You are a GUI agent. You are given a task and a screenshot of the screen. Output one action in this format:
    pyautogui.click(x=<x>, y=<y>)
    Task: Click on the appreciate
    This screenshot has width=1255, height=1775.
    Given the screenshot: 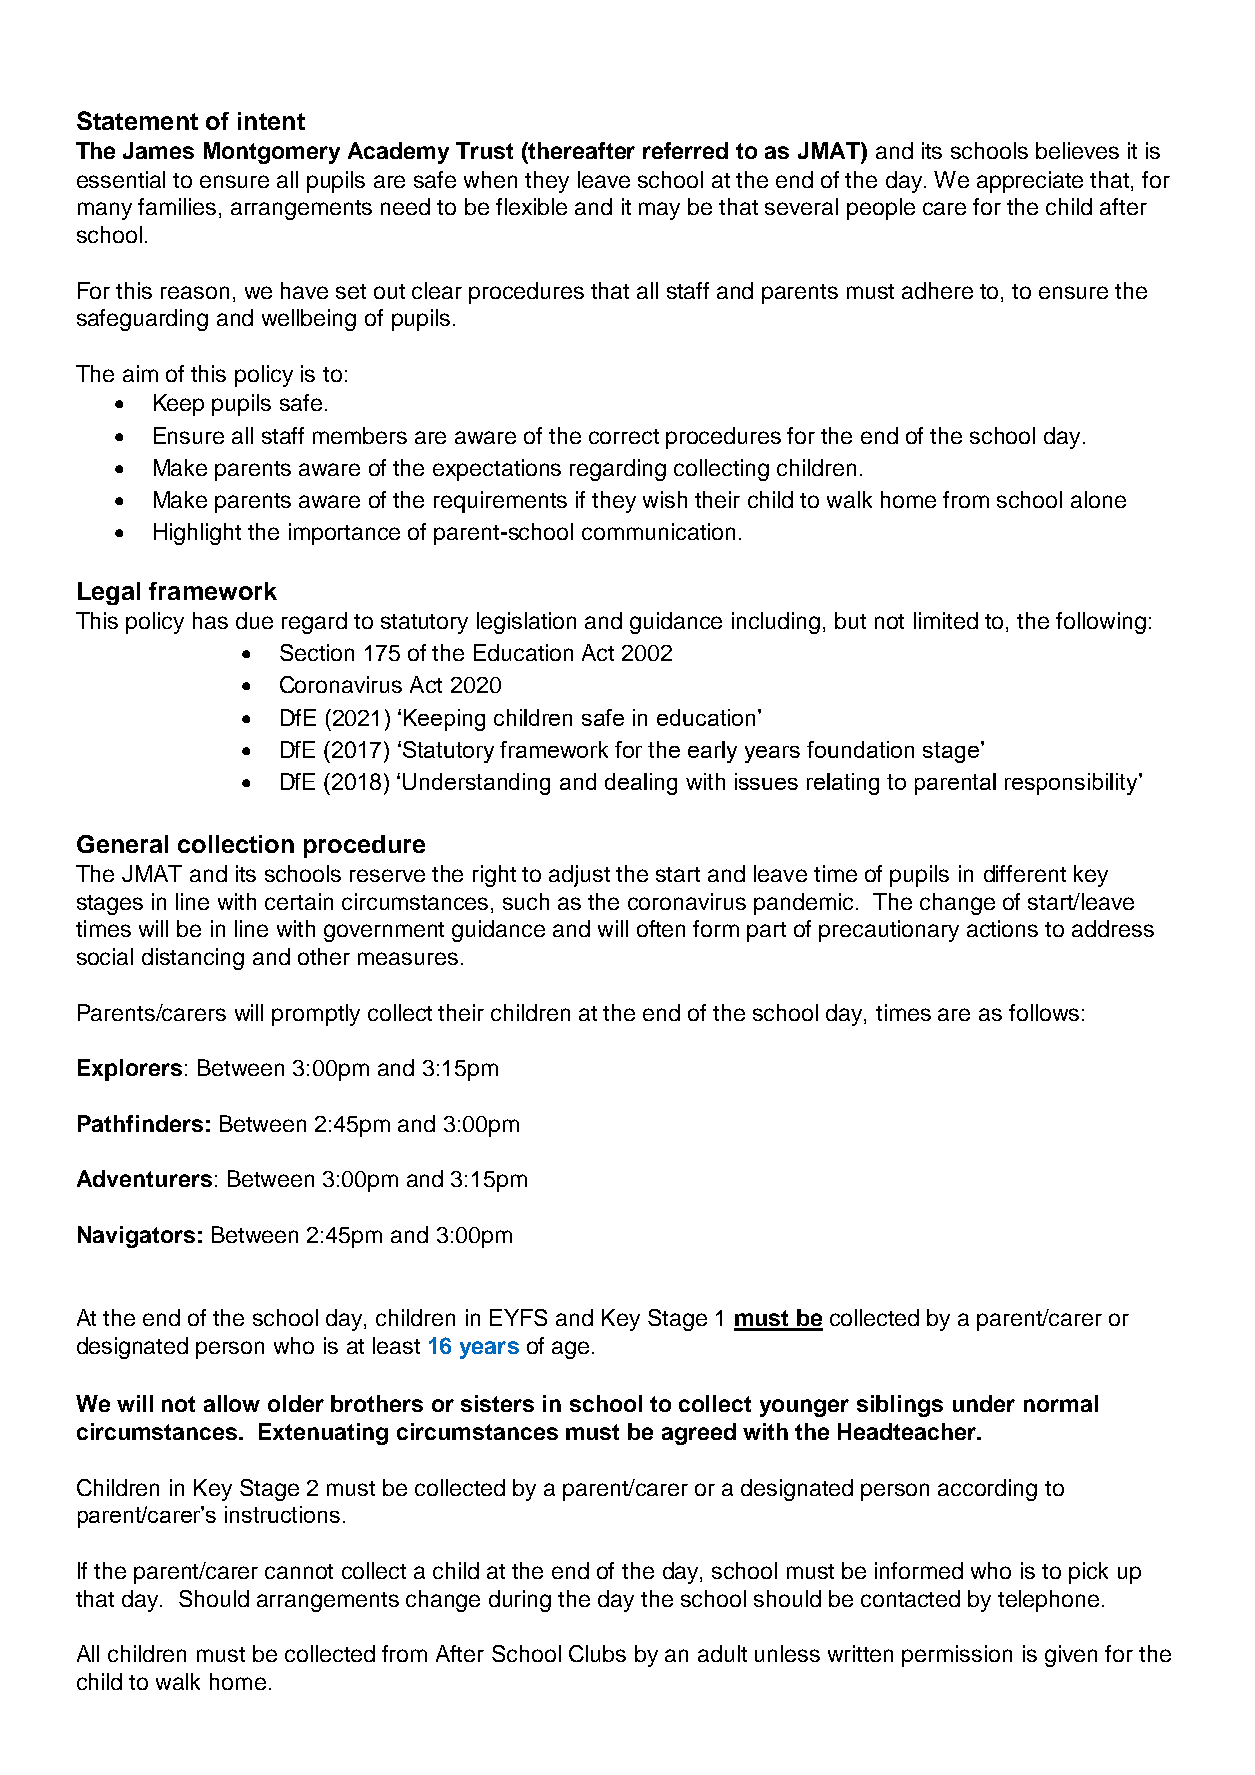 What is the action you would take?
    pyautogui.click(x=1030, y=182)
